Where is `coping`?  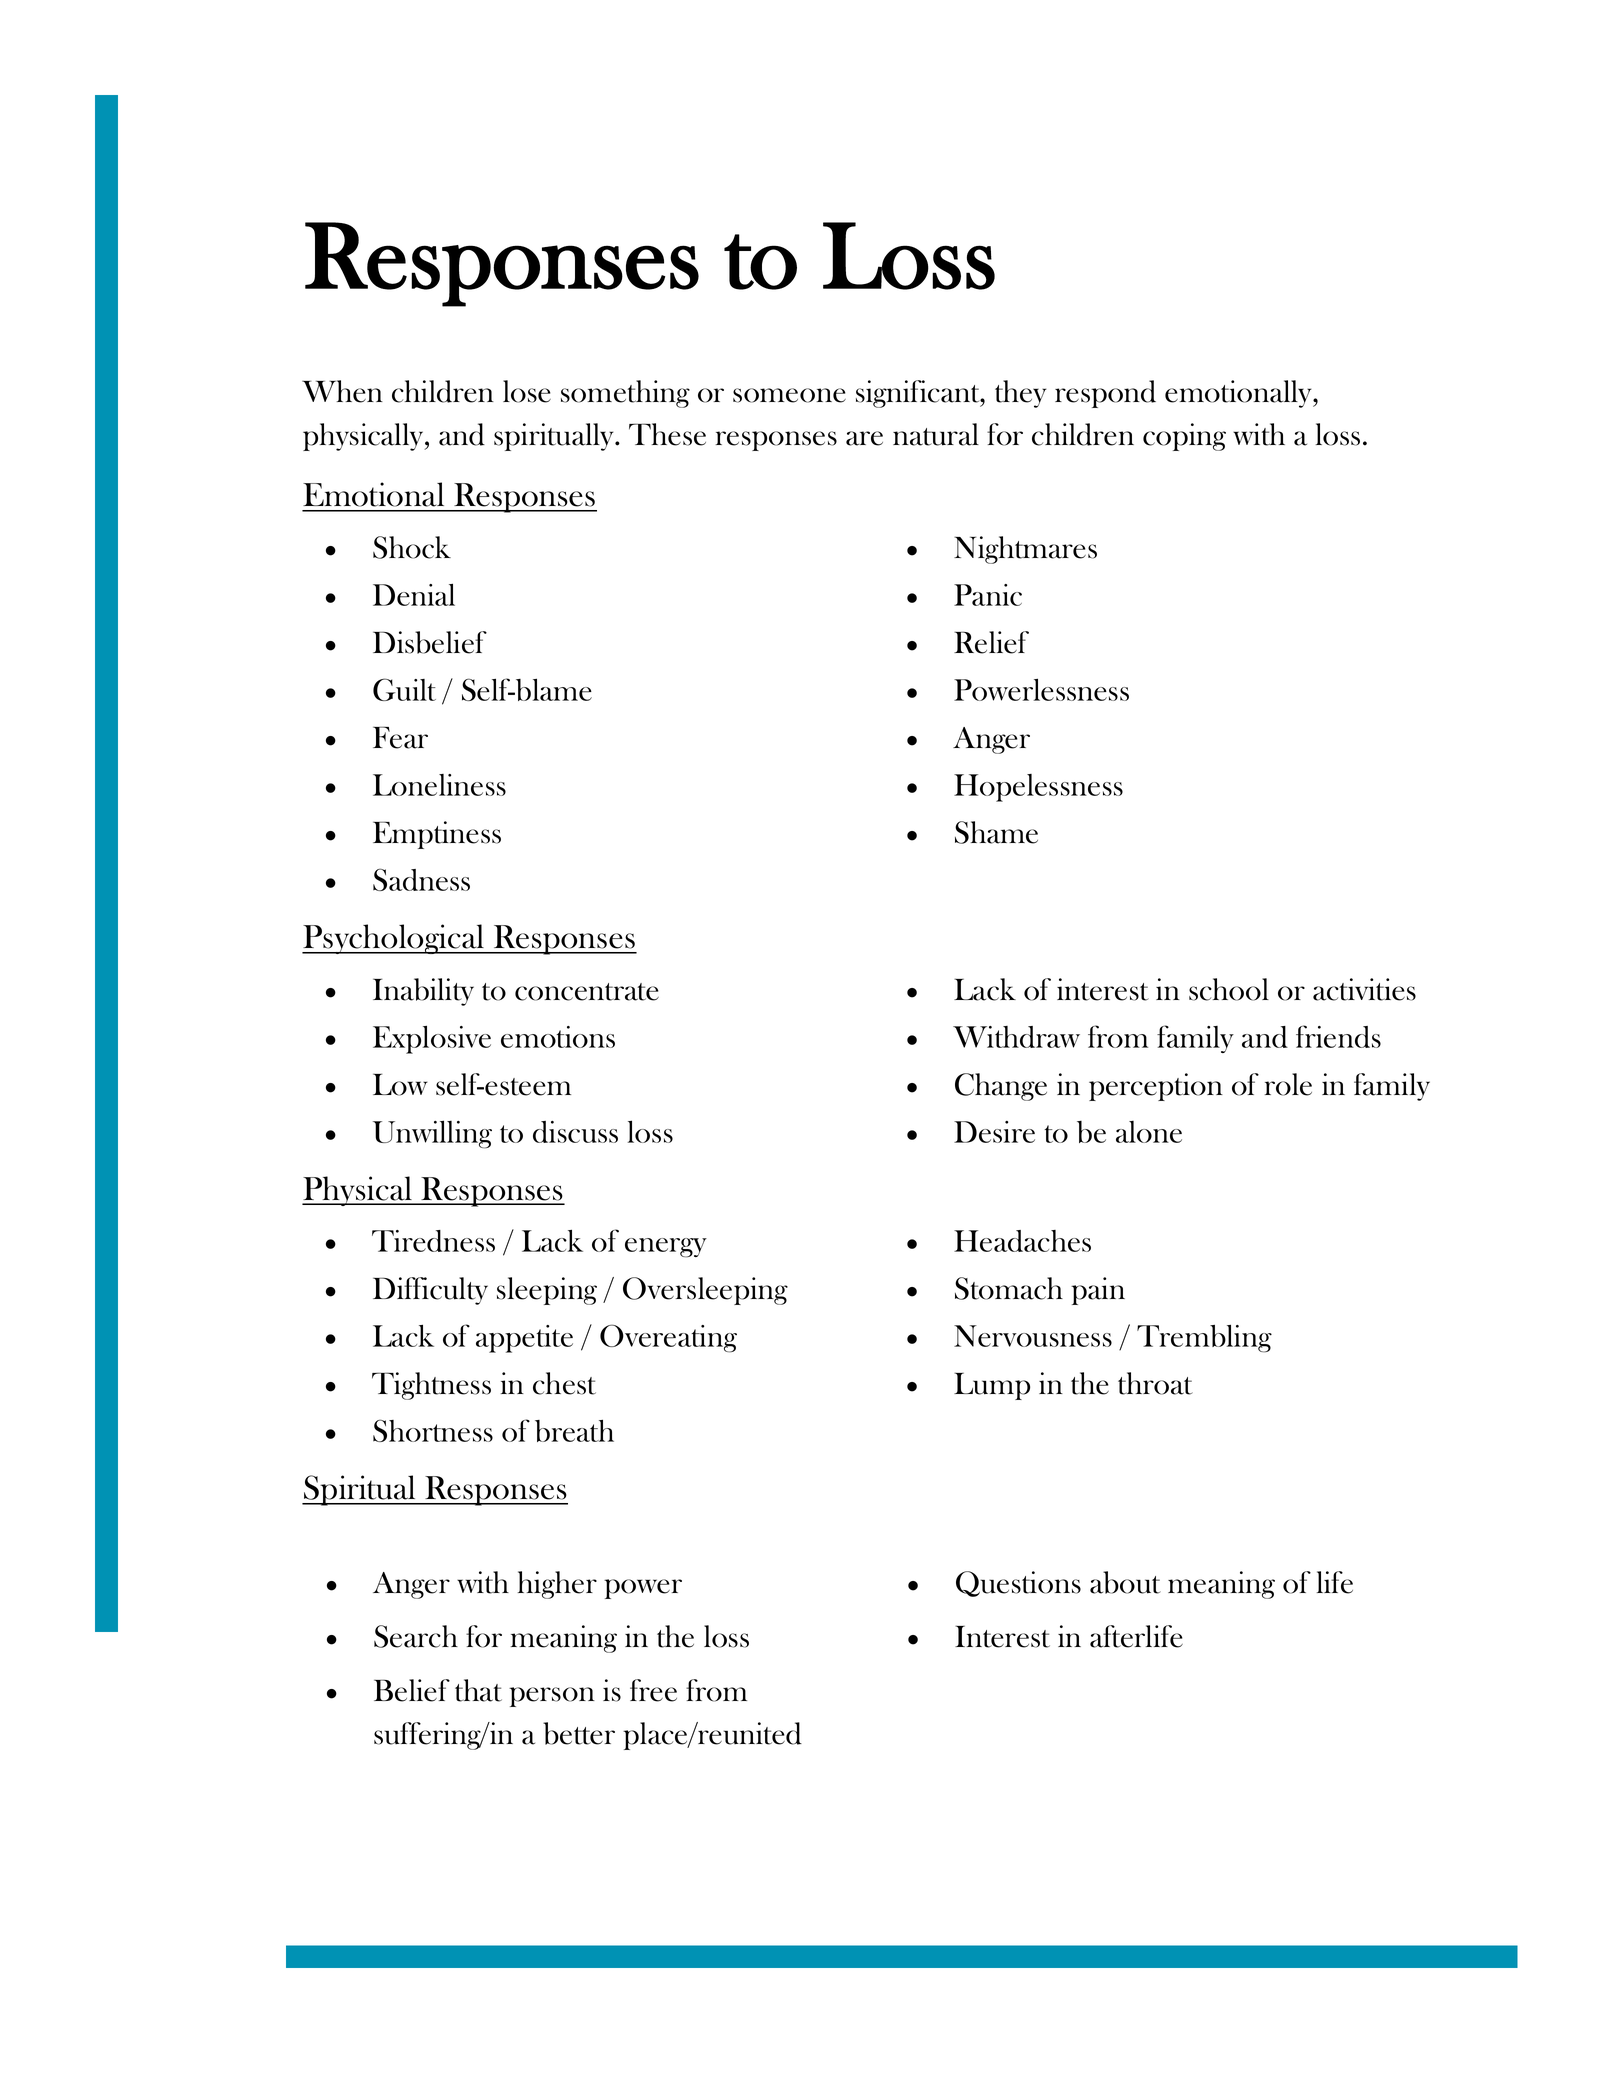 coping is located at coordinates (1184, 437).
